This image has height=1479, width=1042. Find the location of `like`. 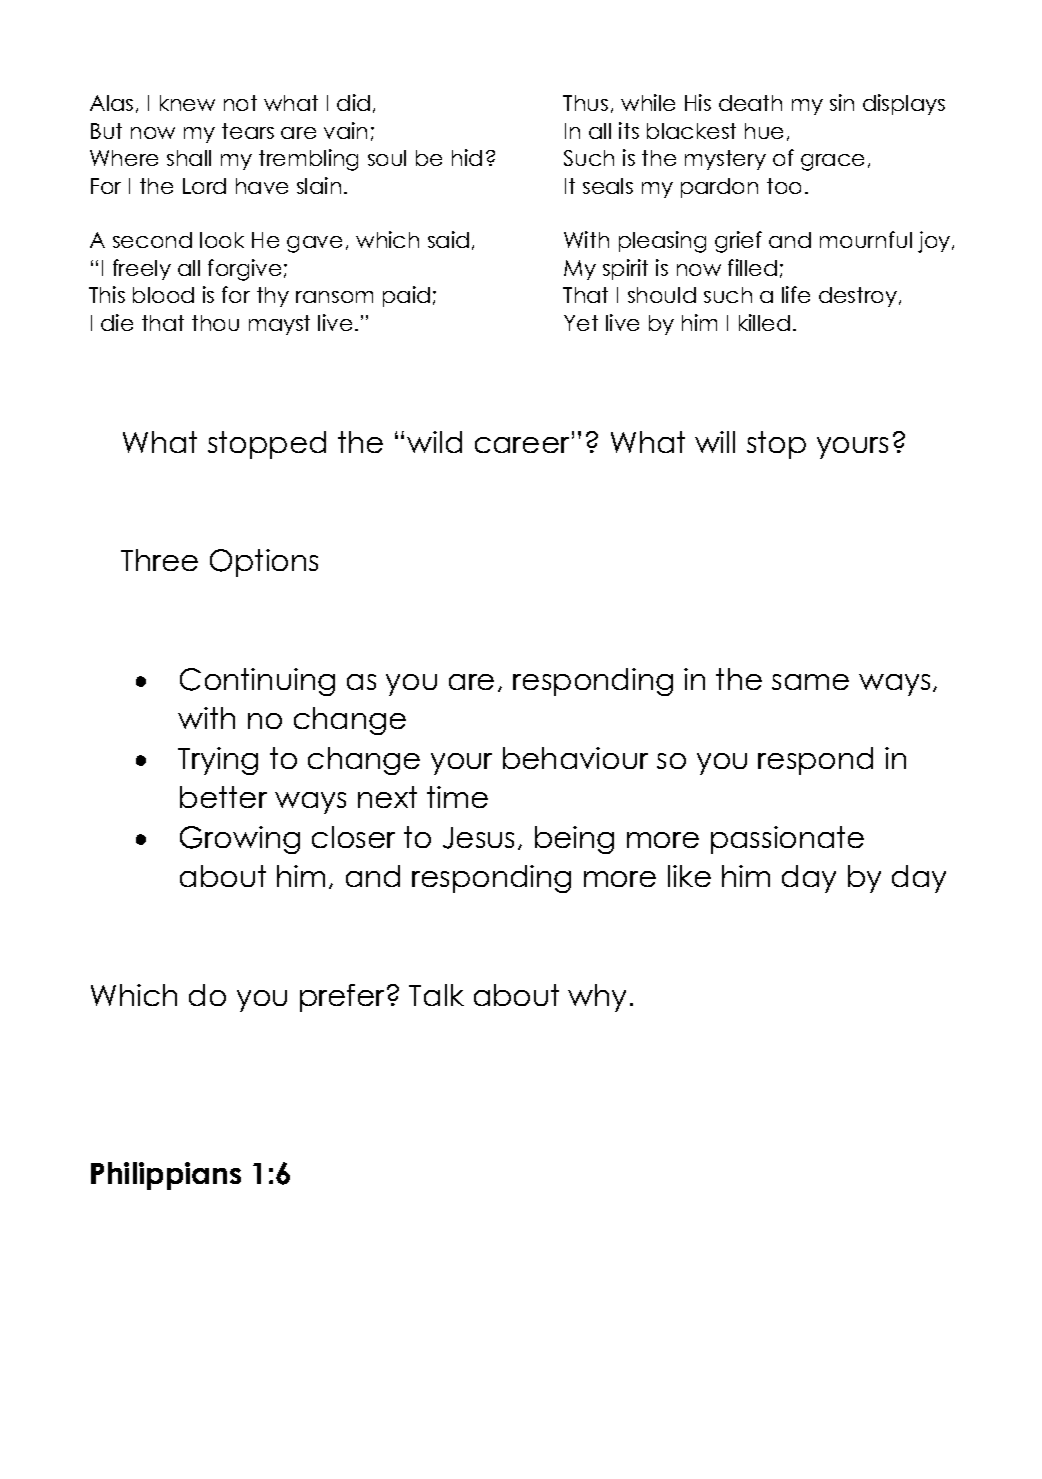

like is located at coordinates (689, 876).
